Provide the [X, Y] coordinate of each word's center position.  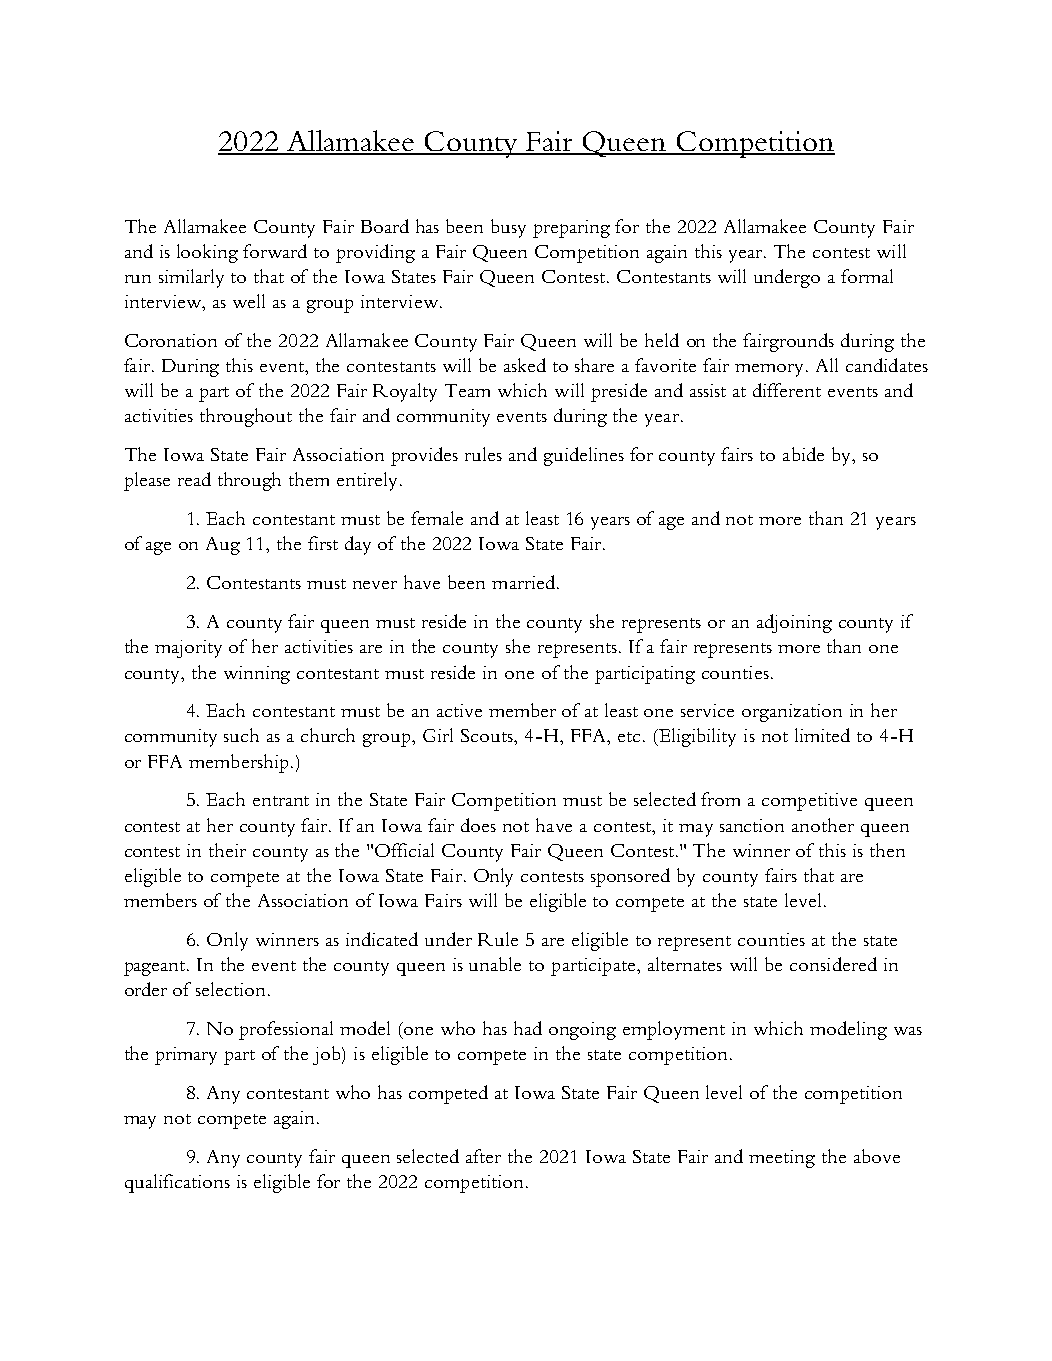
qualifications [177, 1183]
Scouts [488, 735]
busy [508, 228]
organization [792, 713]
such [241, 735]
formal [867, 276]
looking [207, 253]
